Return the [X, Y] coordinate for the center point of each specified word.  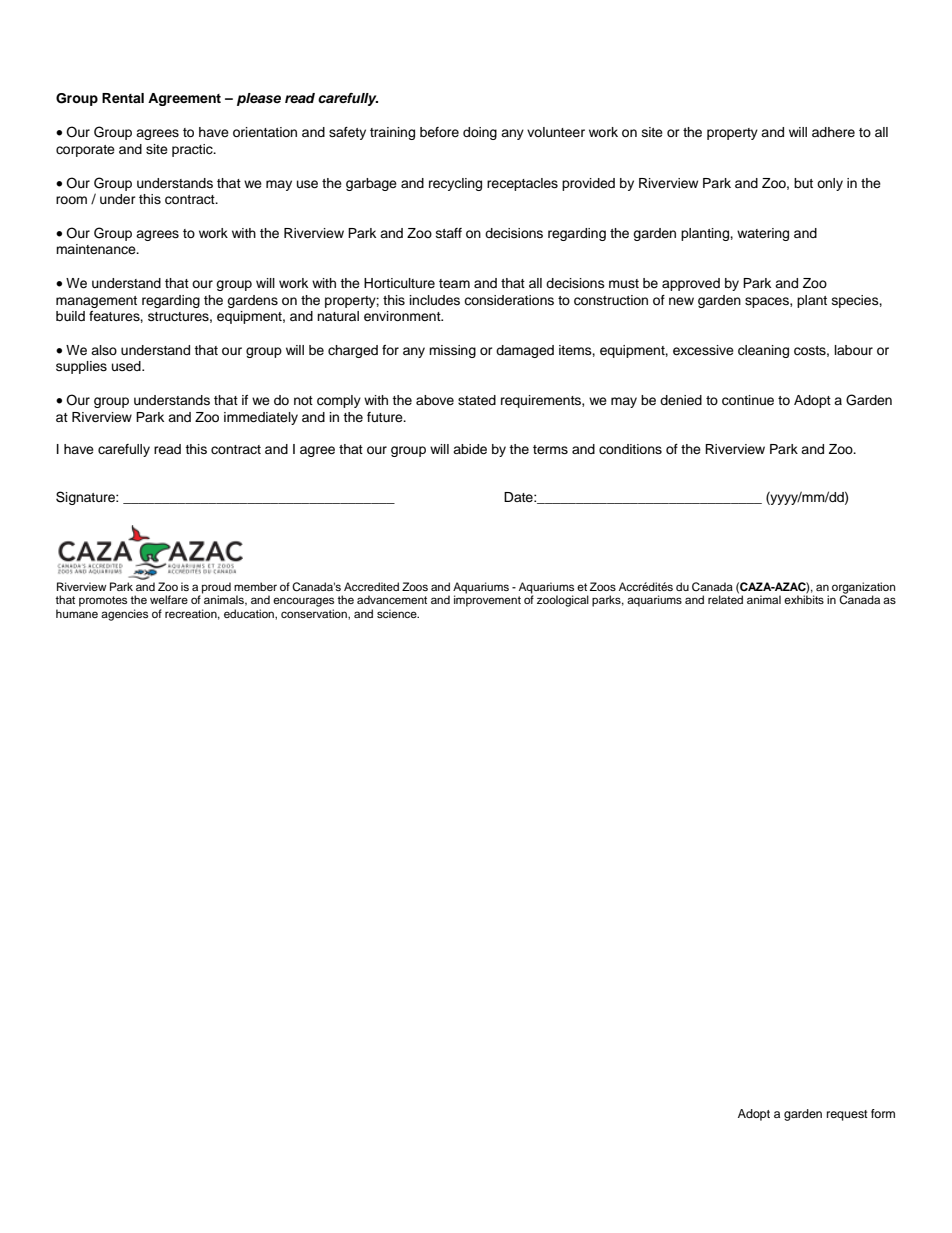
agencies [124, 615]
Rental [123, 98]
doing [480, 133]
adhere [833, 132]
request [847, 1115]
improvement [487, 600]
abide [470, 449]
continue [748, 400]
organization [863, 589]
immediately [261, 418]
